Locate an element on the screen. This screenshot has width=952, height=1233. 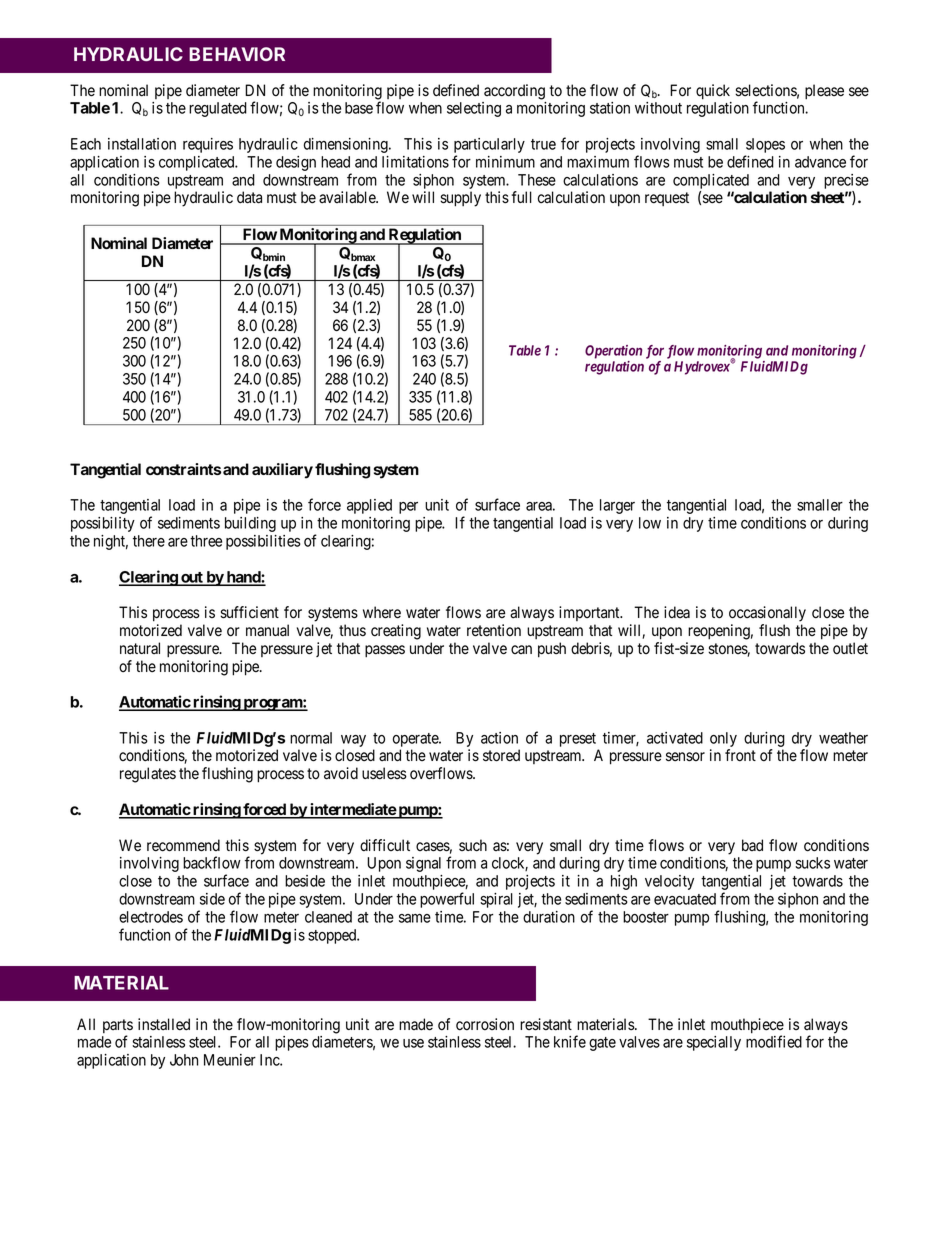
action is located at coordinates (499, 738).
